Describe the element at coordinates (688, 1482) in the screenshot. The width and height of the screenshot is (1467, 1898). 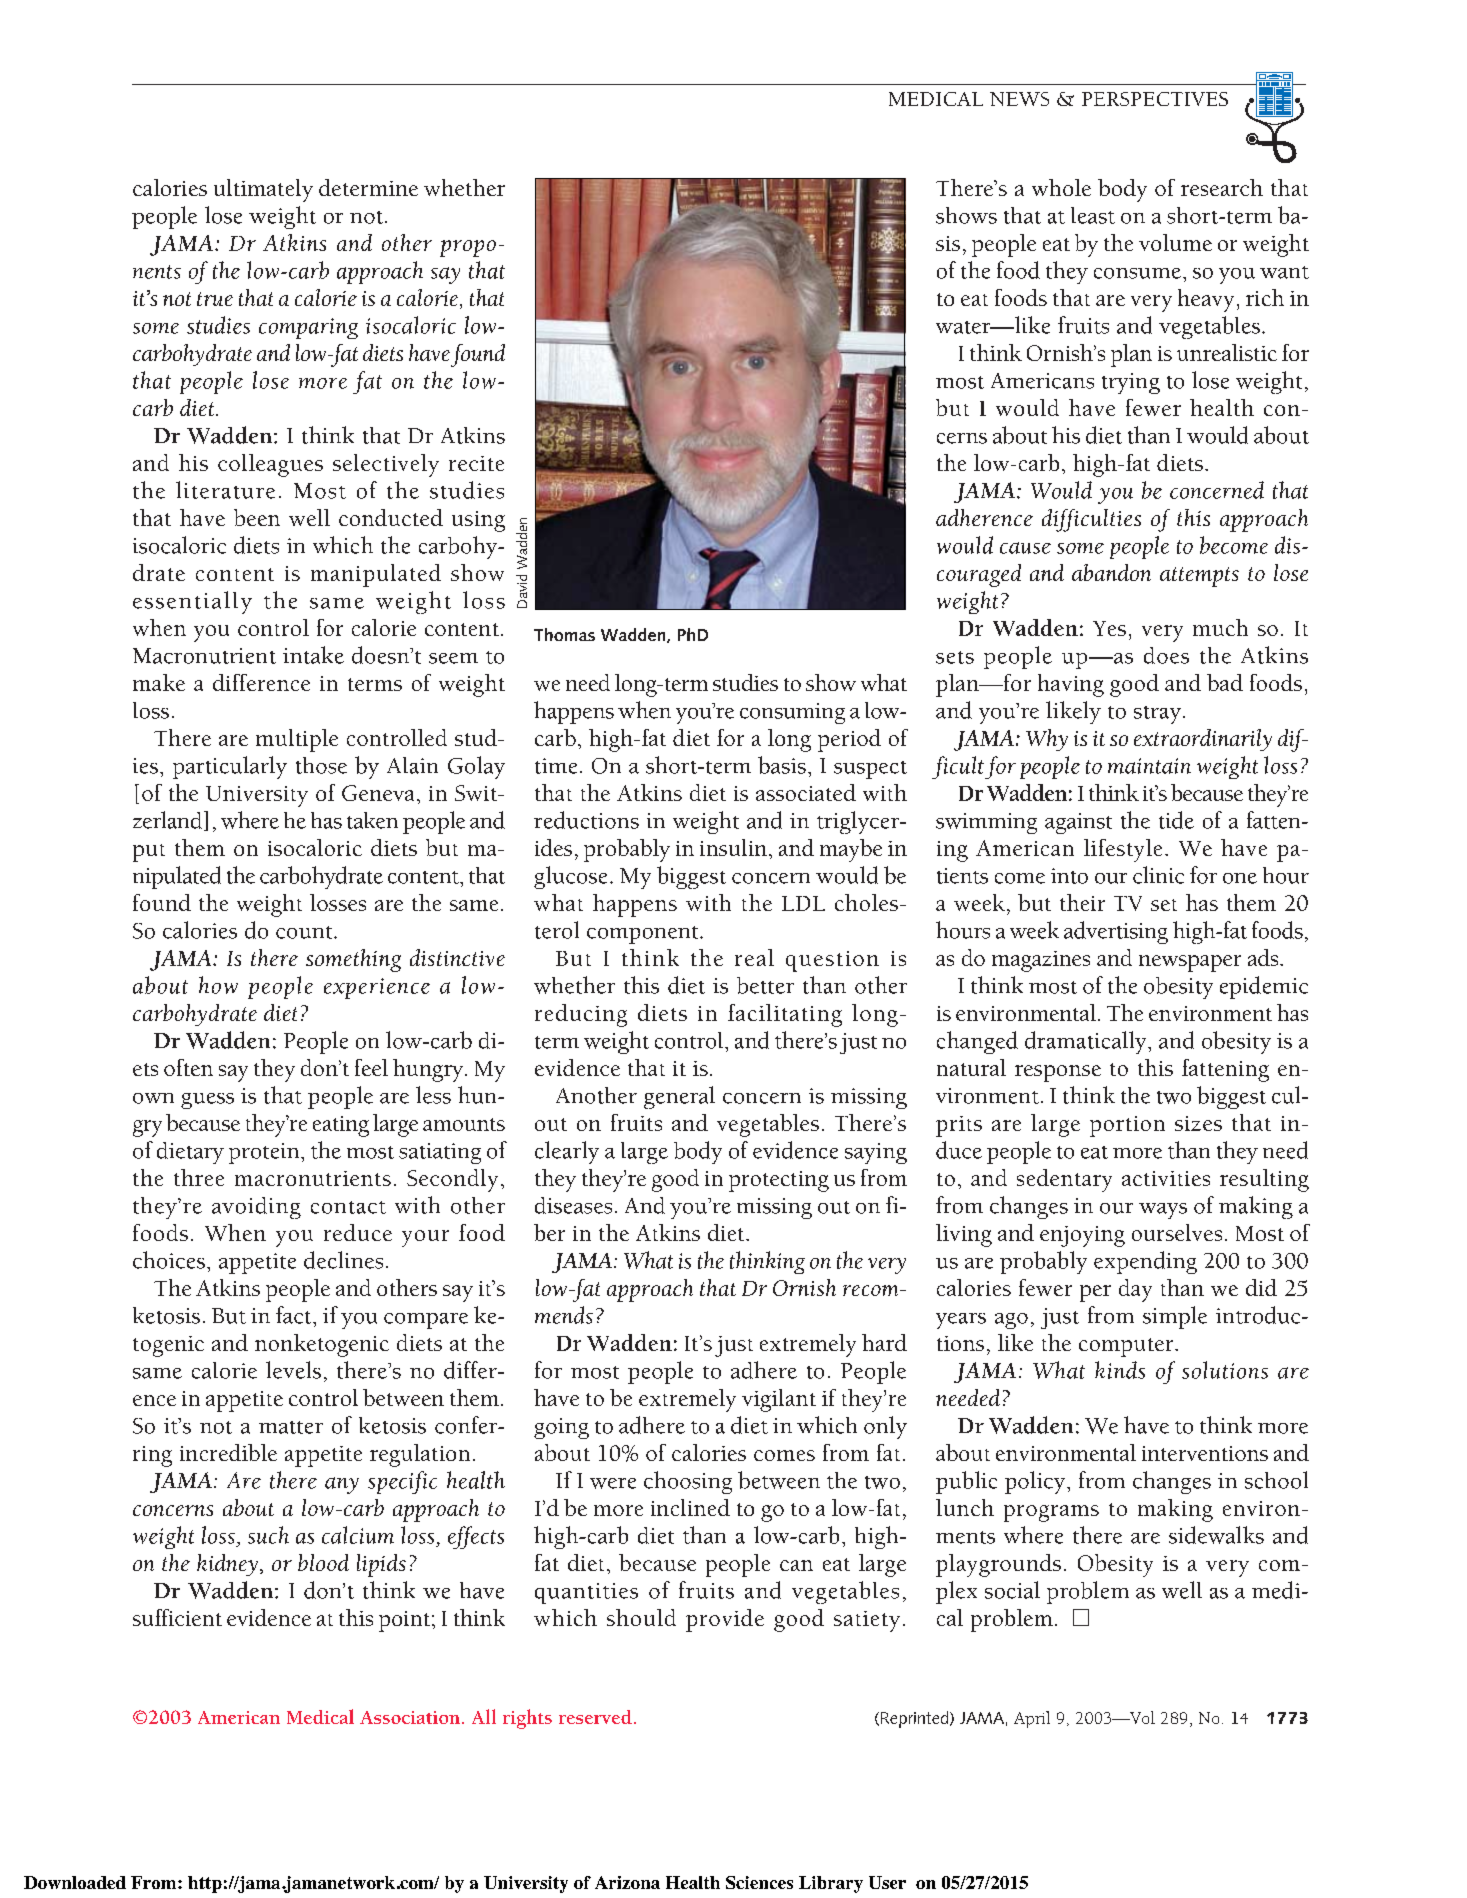
I see `choosing` at that location.
